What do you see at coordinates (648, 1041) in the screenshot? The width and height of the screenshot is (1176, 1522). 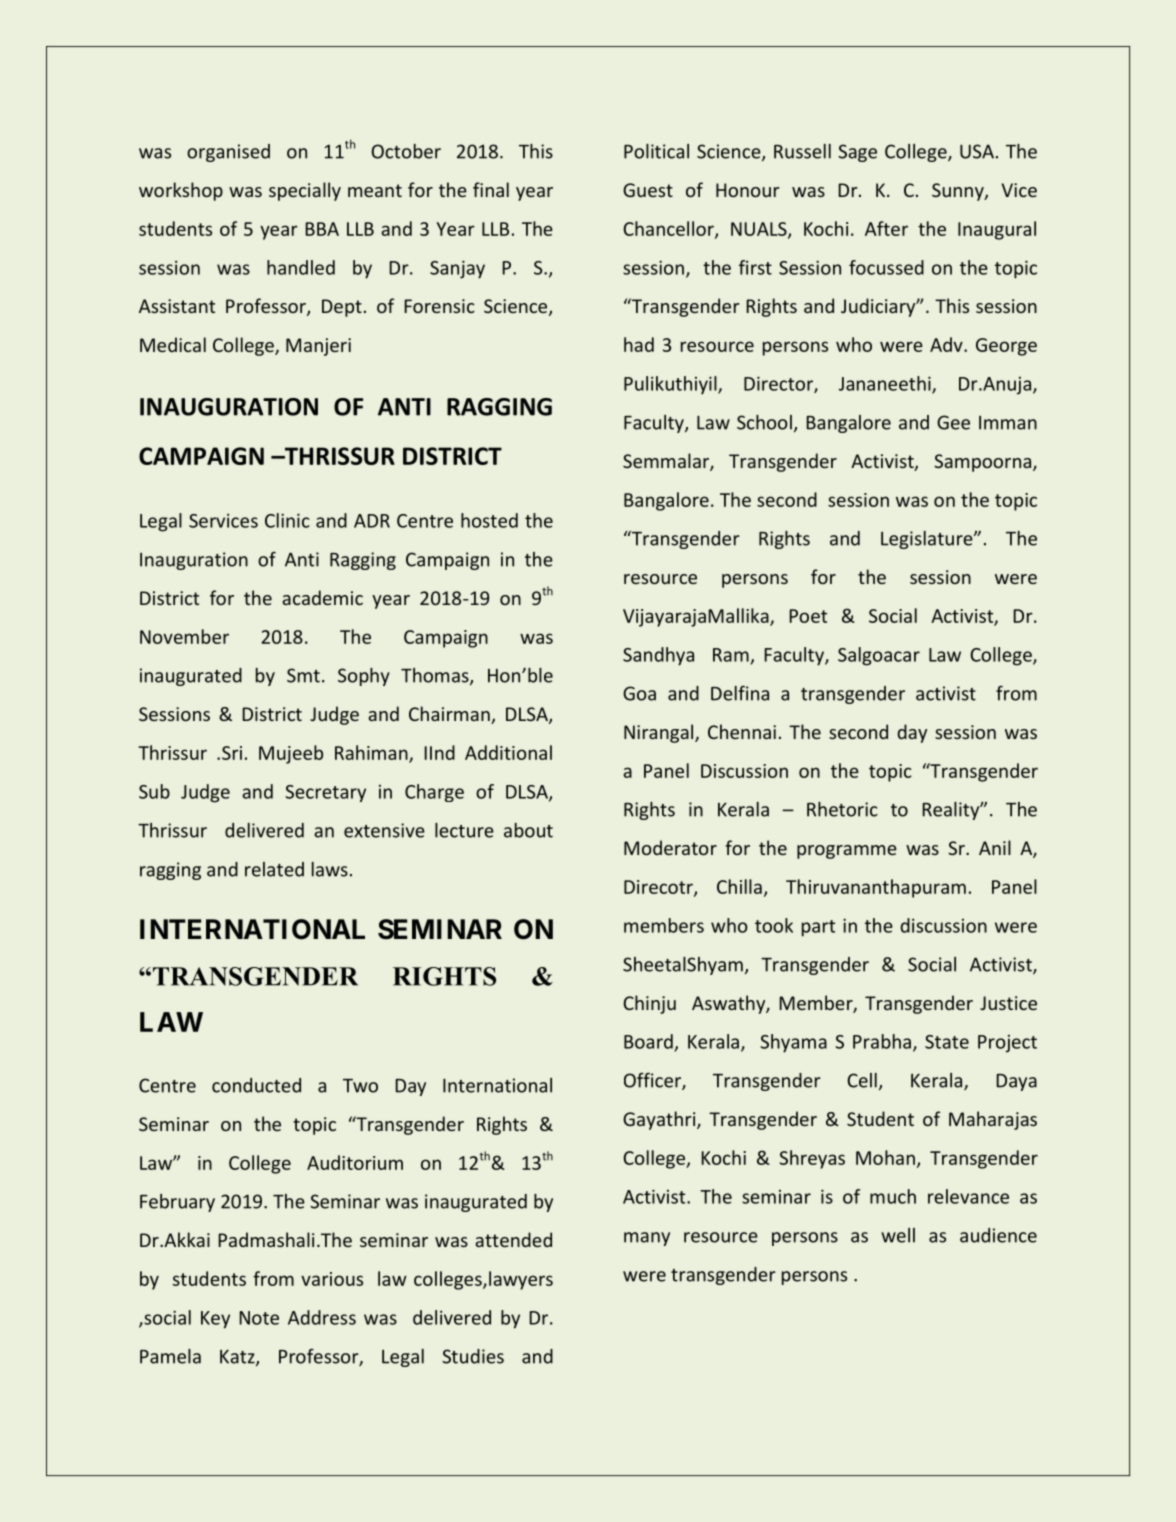 I see `Board` at bounding box center [648, 1041].
